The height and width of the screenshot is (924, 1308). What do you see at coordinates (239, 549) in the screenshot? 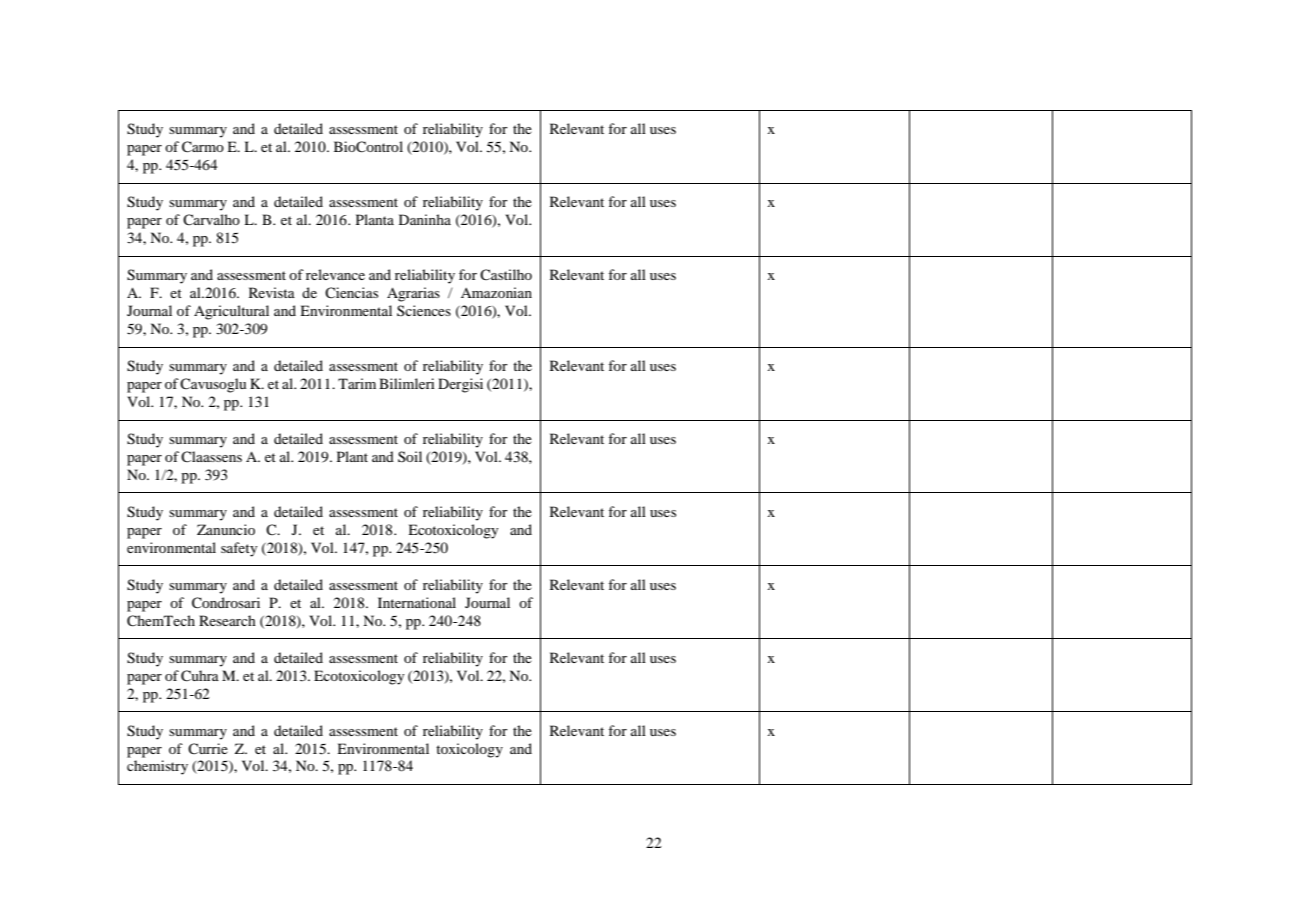
I see `safety` at bounding box center [239, 549].
